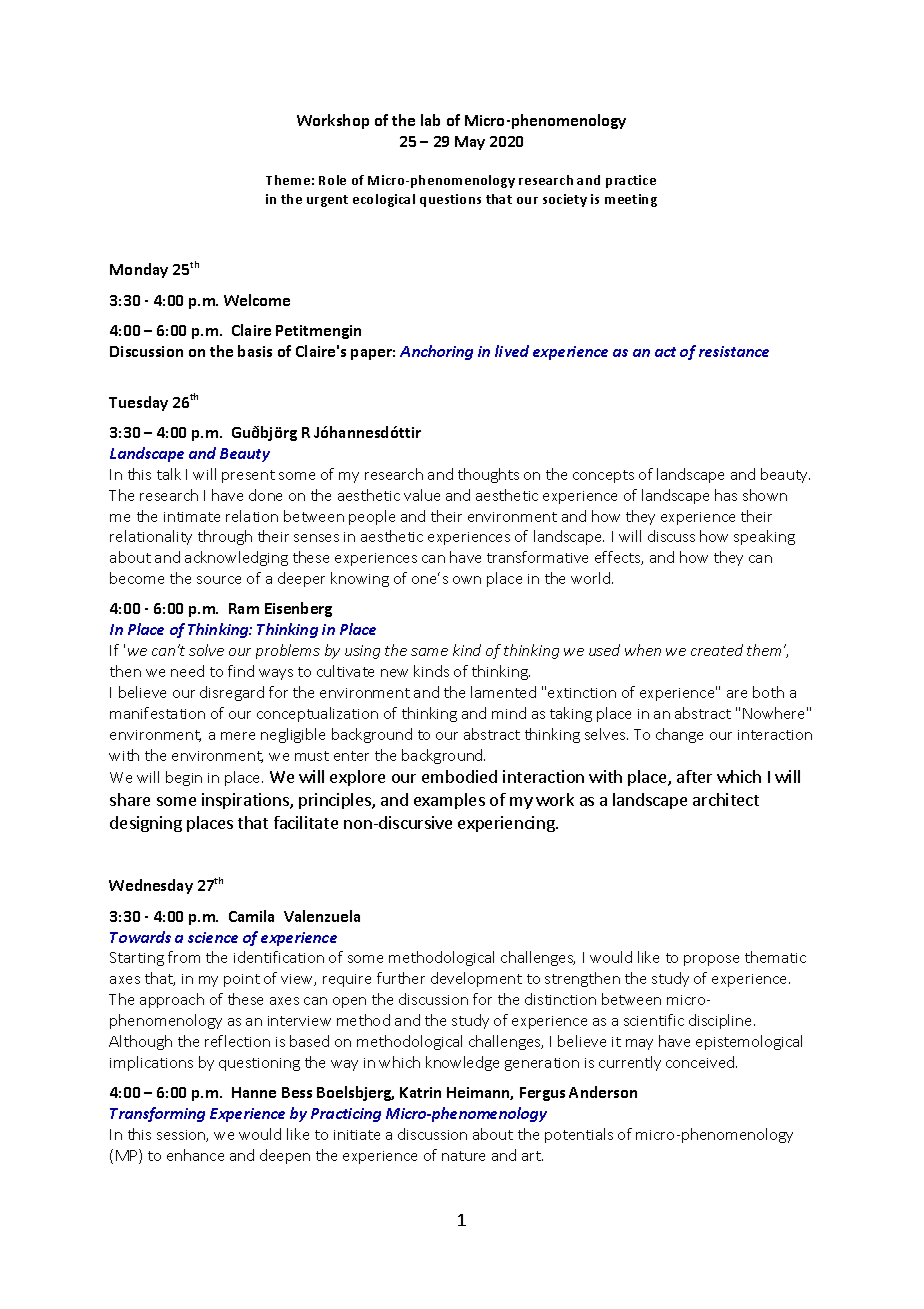  I want to click on conceived, so click(701, 1062).
